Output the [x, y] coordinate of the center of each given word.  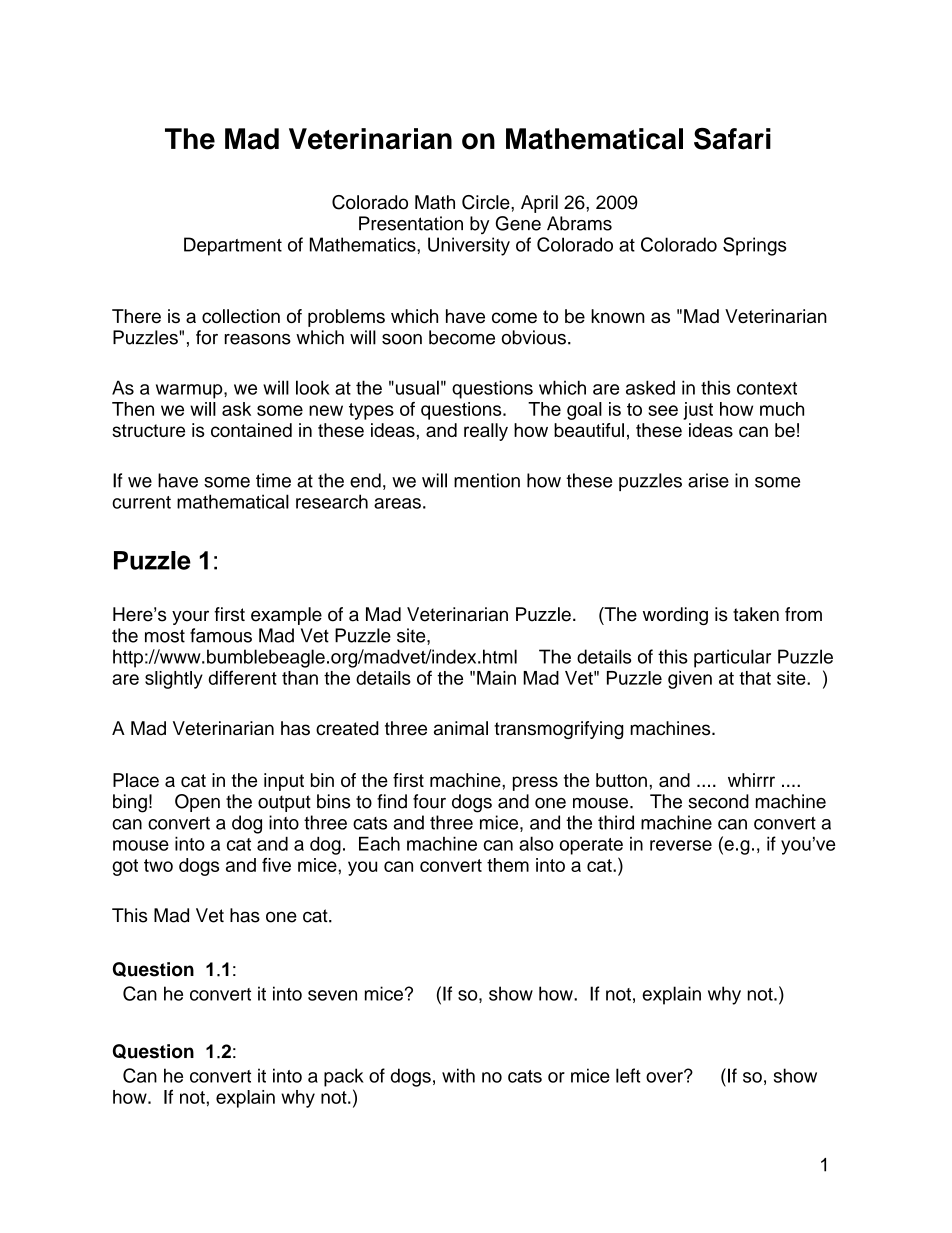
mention [487, 480]
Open [197, 803]
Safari [732, 139]
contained [251, 430]
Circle [487, 202]
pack [344, 1077]
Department [233, 246]
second [718, 801]
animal [461, 728]
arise [708, 480]
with [458, 1075]
